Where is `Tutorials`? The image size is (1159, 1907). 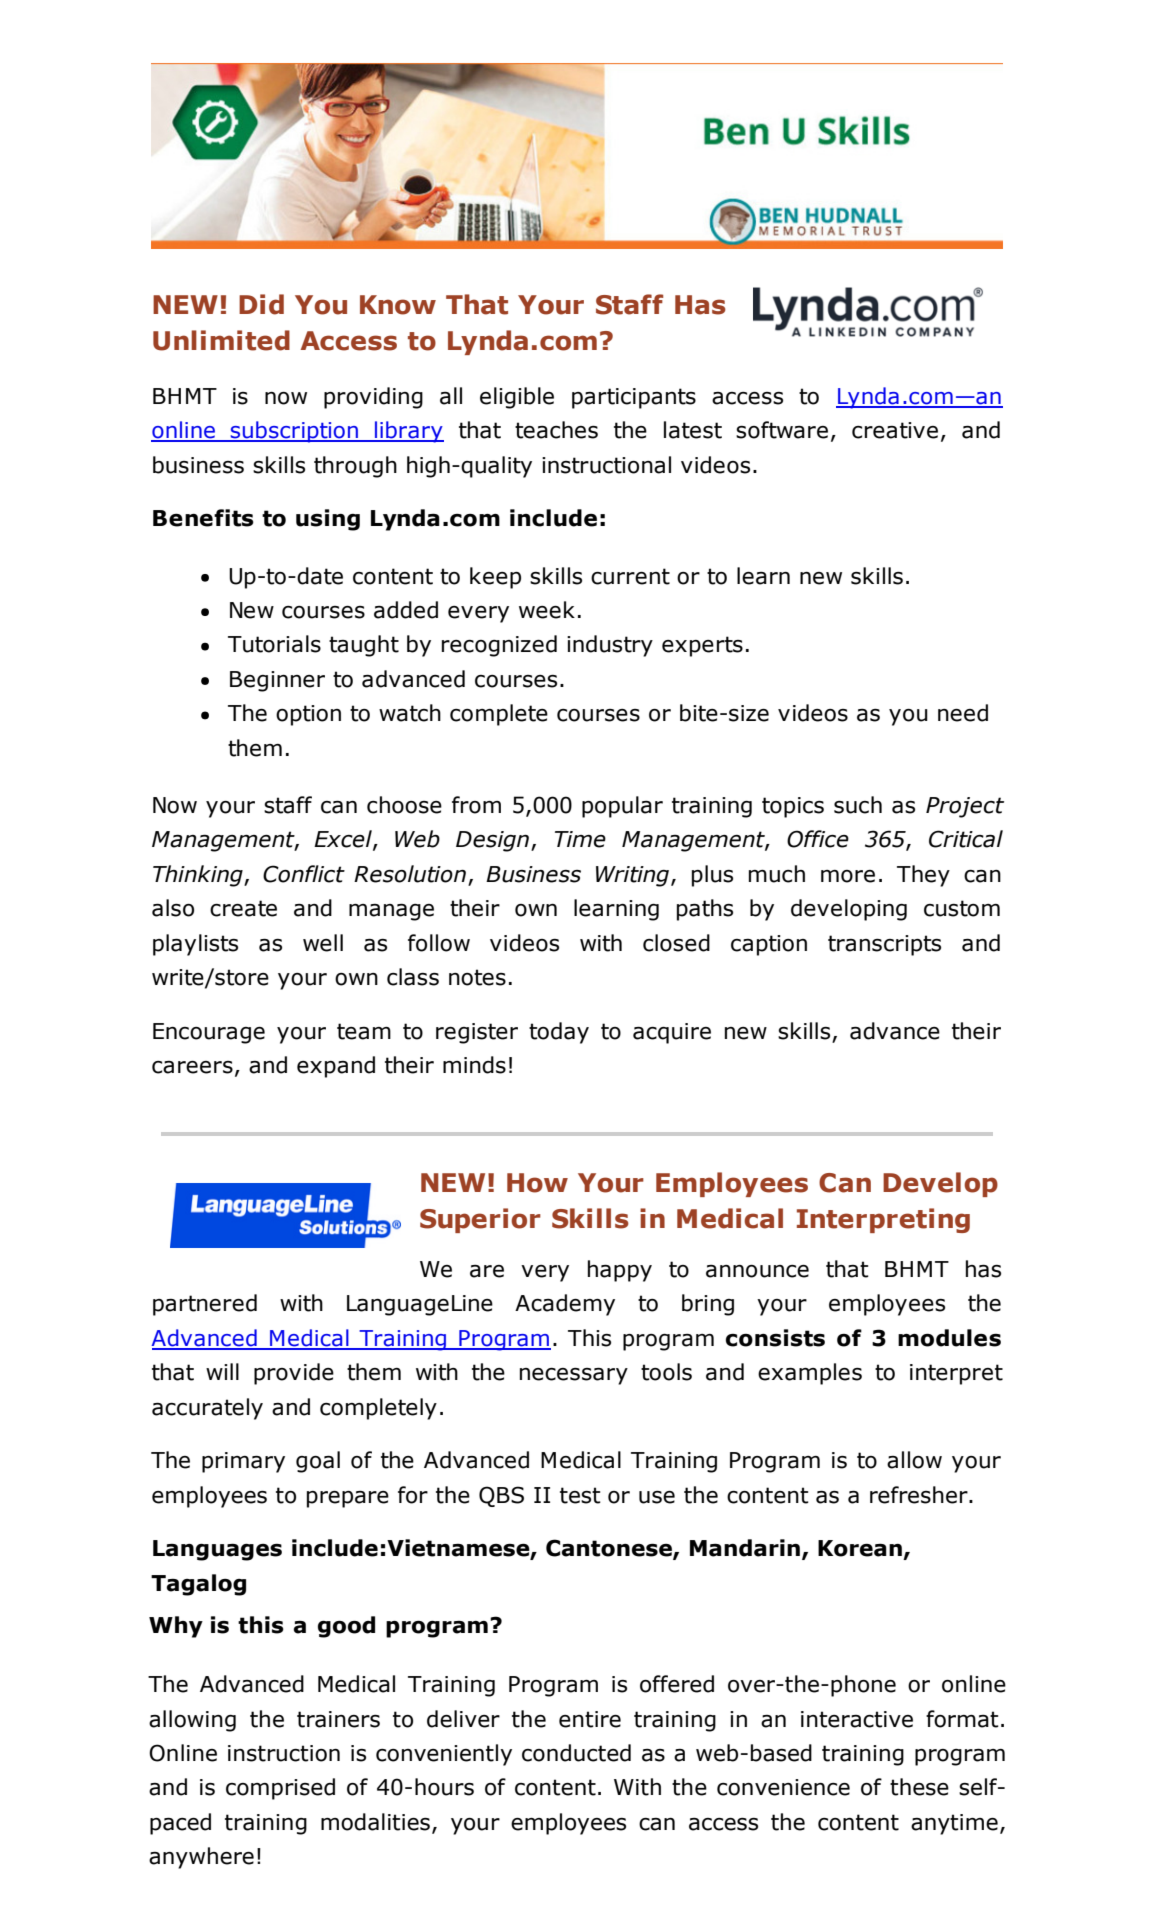
Tutorials is located at coordinates (274, 644).
